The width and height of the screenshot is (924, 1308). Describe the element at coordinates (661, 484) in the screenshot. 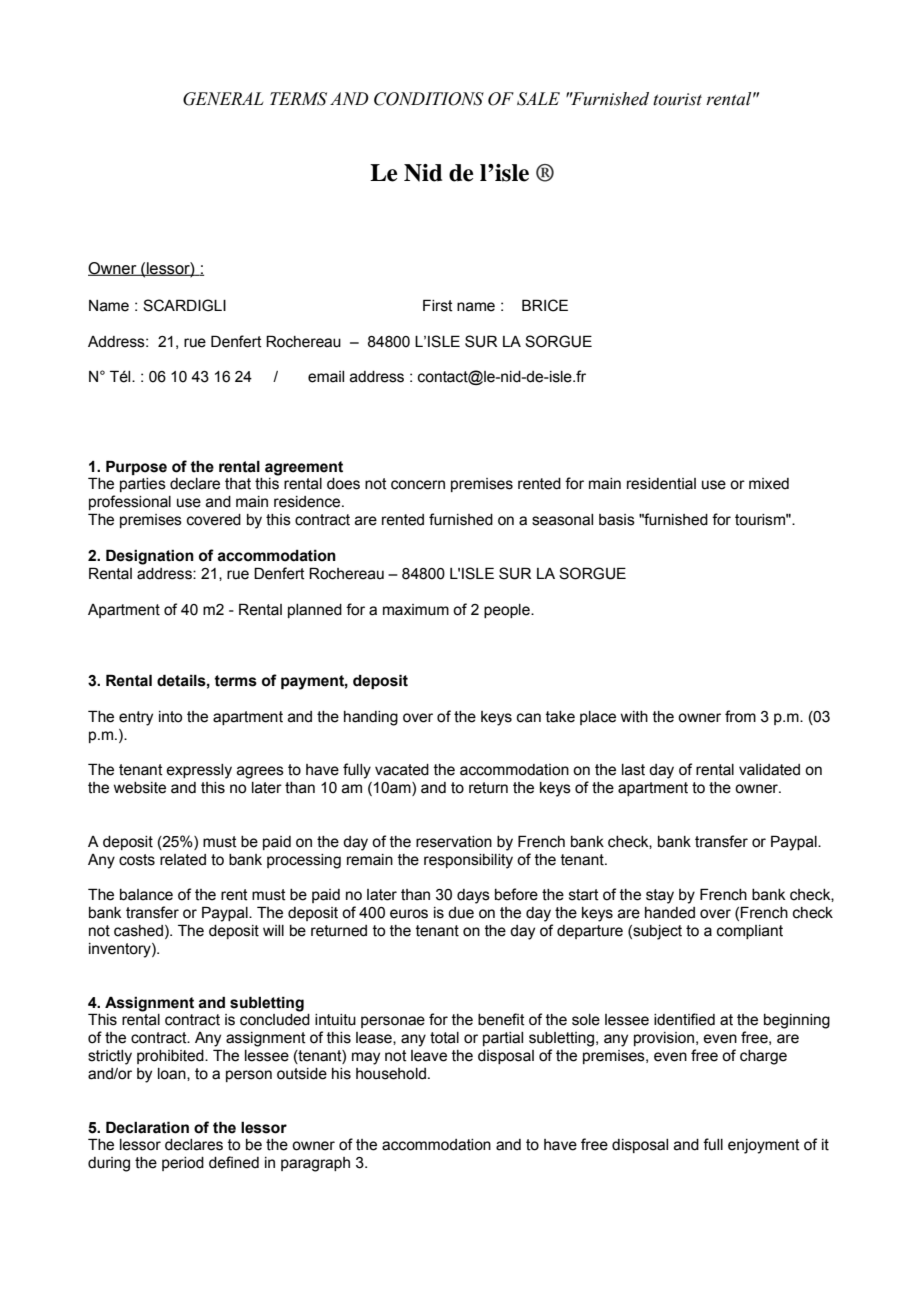

I see `residential` at that location.
